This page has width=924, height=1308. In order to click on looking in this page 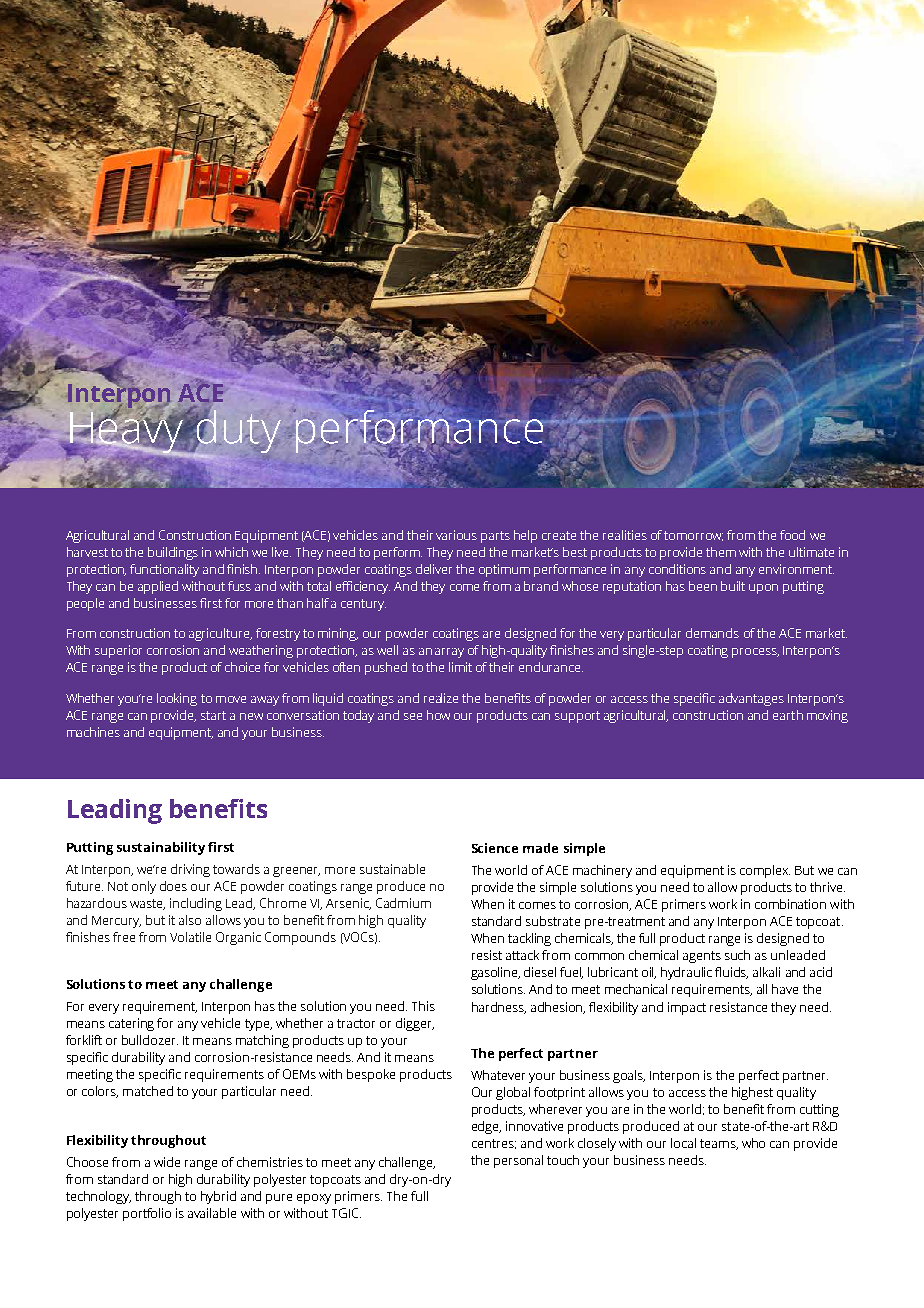, I will do `click(177, 699)`.
